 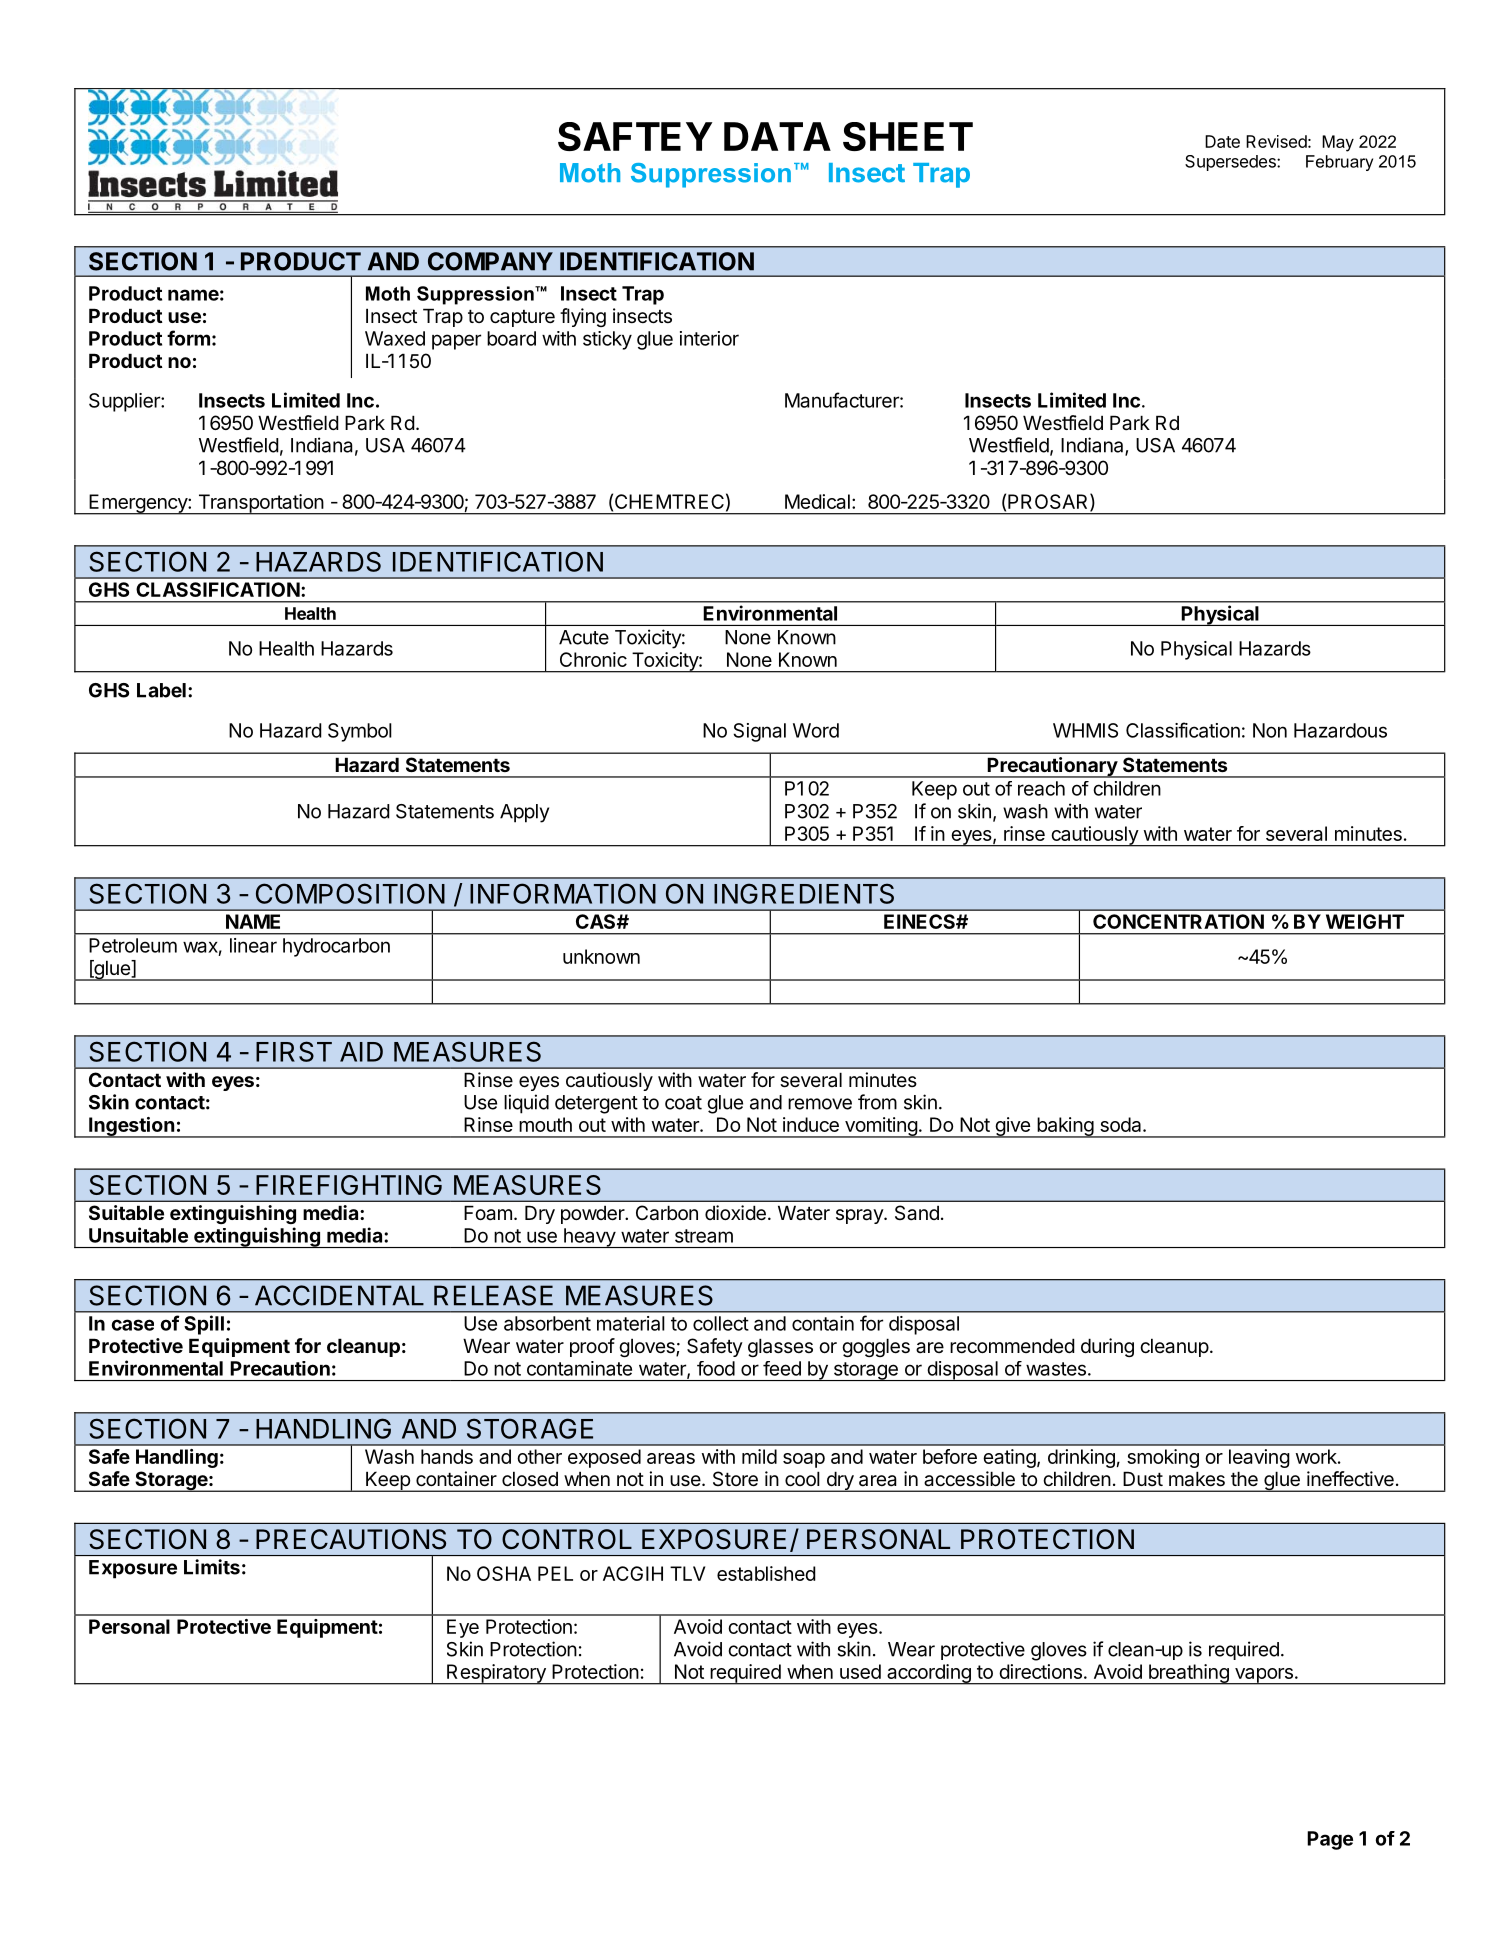 I want to click on reach, so click(x=1041, y=788).
